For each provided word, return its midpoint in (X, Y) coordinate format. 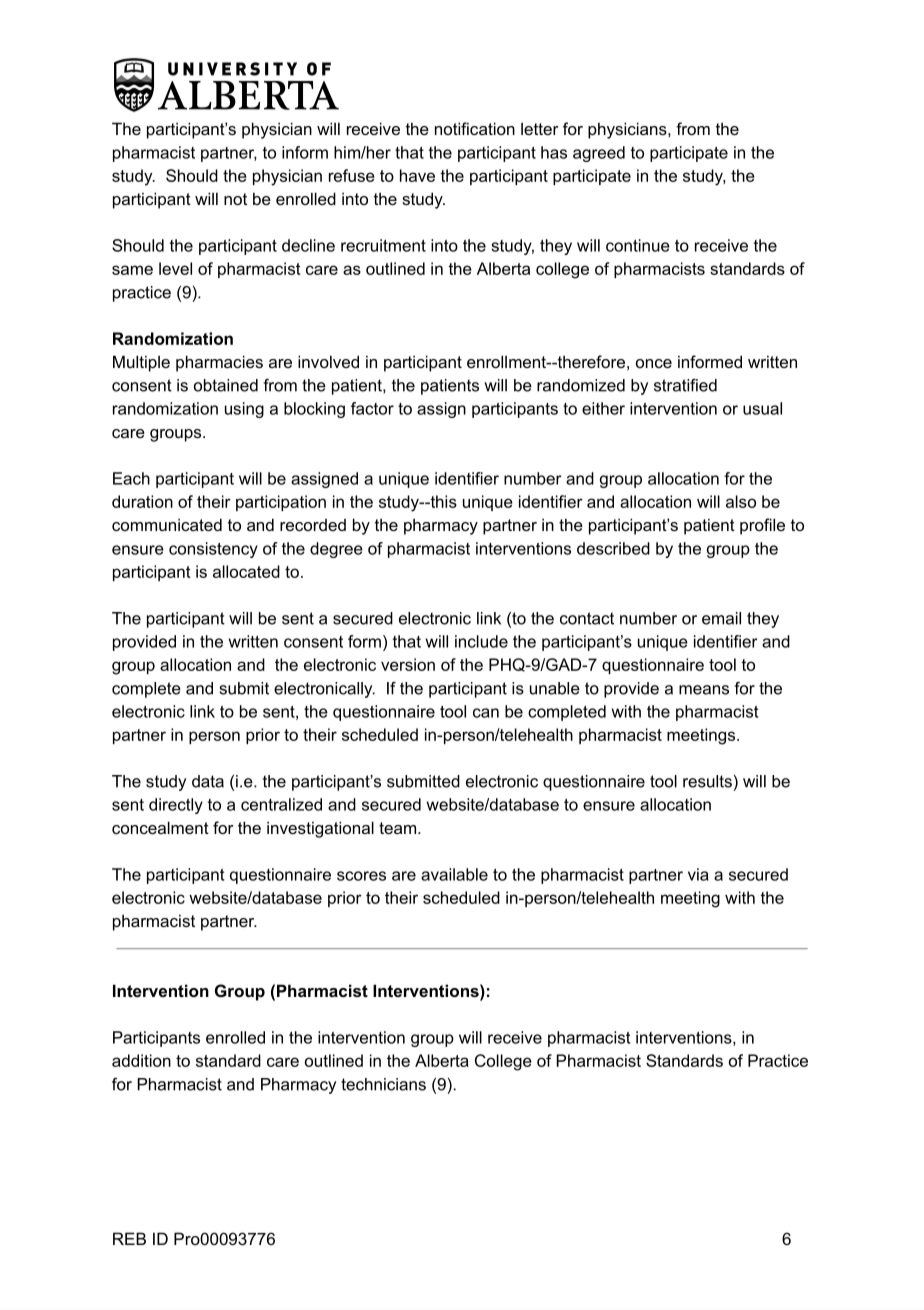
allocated (246, 571)
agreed (599, 154)
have (417, 175)
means (704, 690)
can (486, 713)
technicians (383, 1084)
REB (129, 1238)
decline (308, 245)
